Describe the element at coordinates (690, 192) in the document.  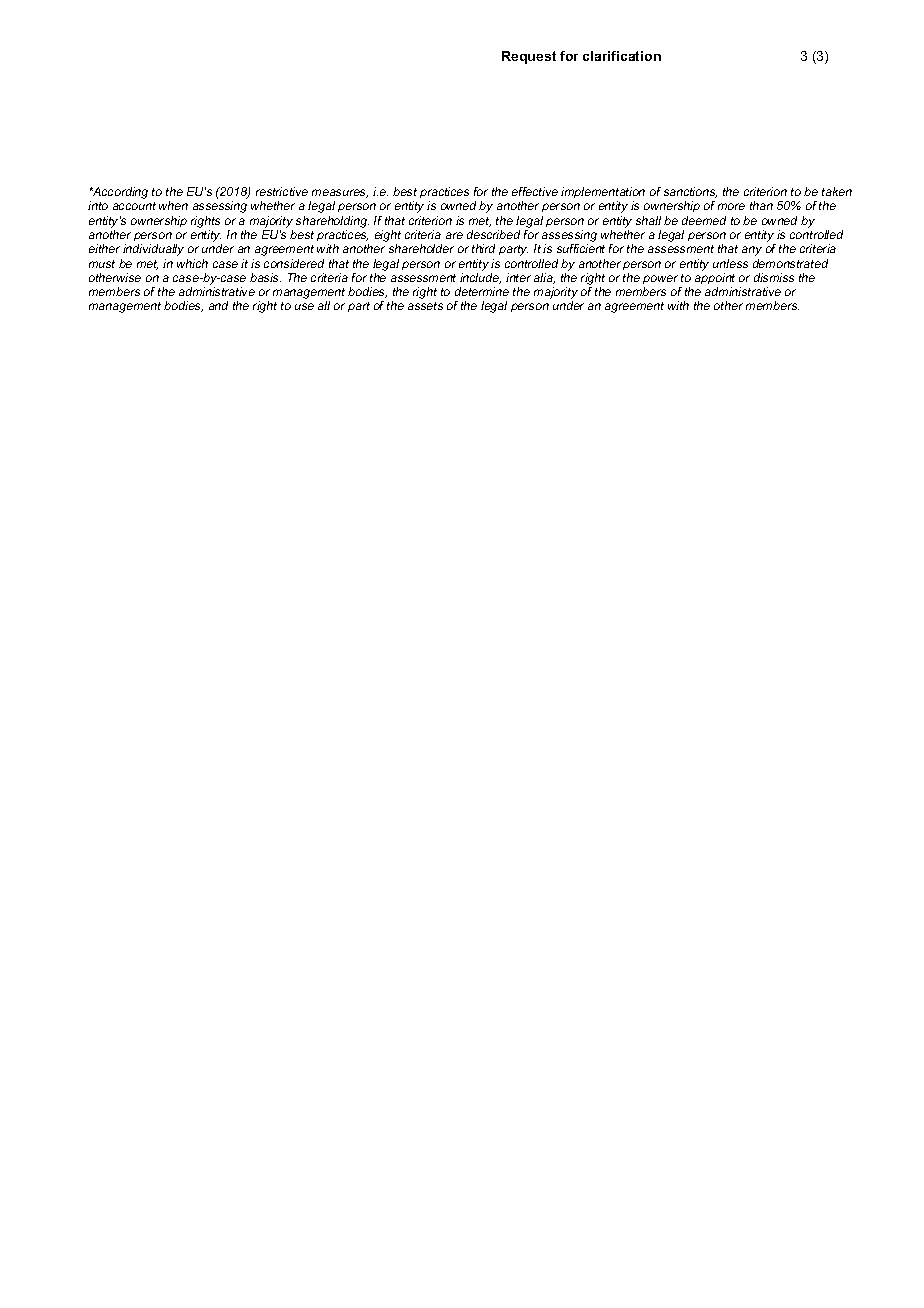
I see `sanctions` at that location.
